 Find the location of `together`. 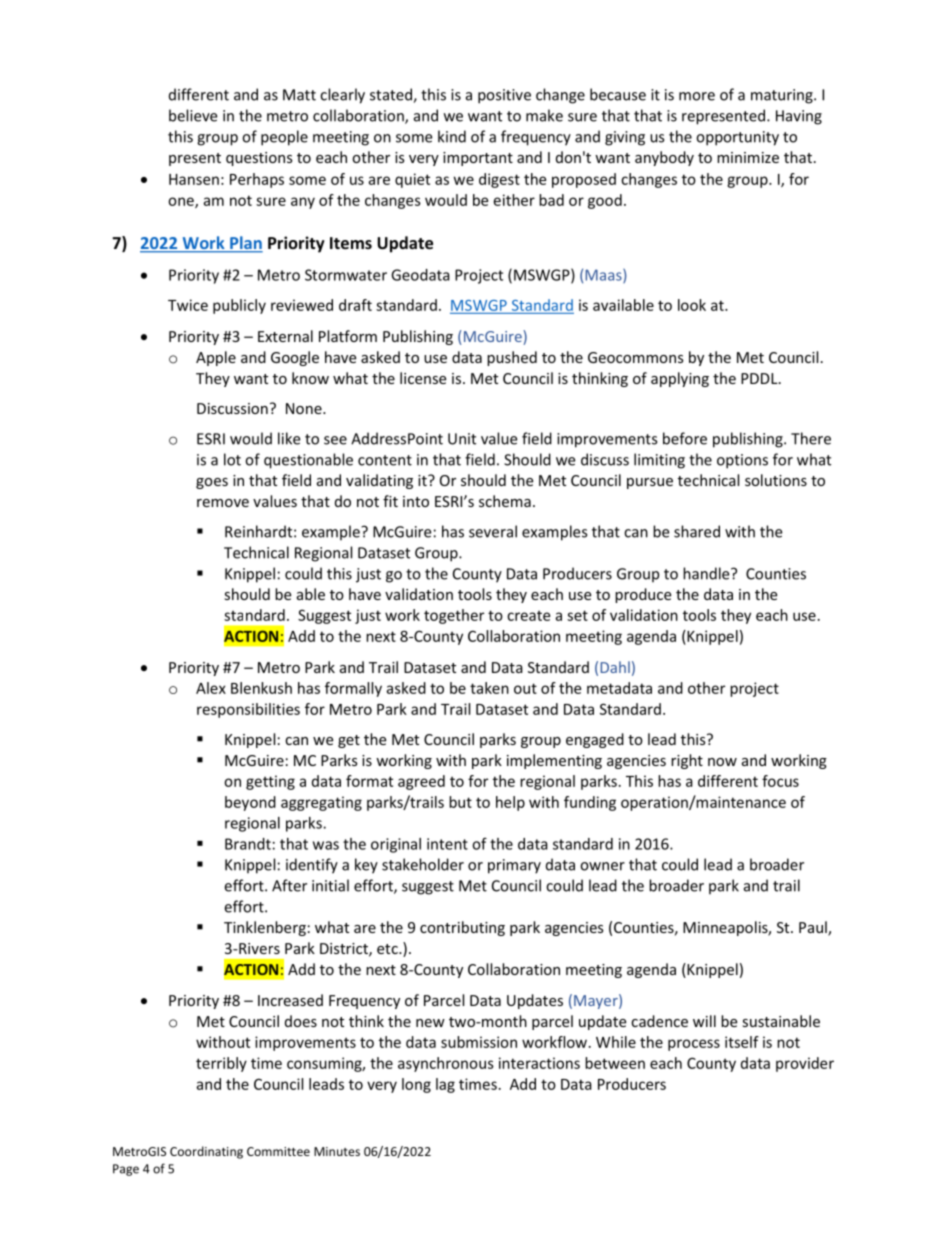

together is located at coordinates (454, 616).
